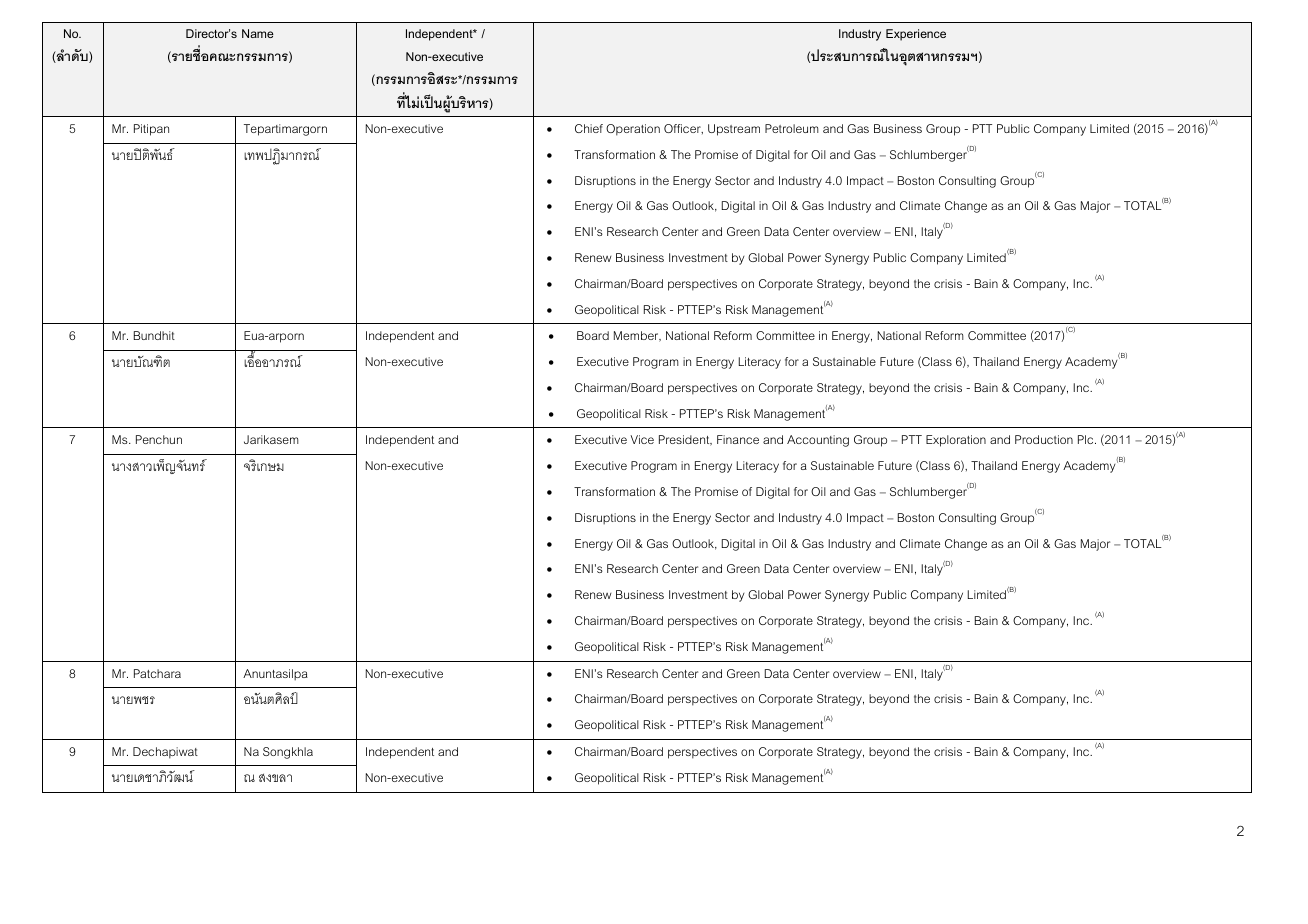 The image size is (1308, 924). I want to click on Experience, so click(916, 35).
